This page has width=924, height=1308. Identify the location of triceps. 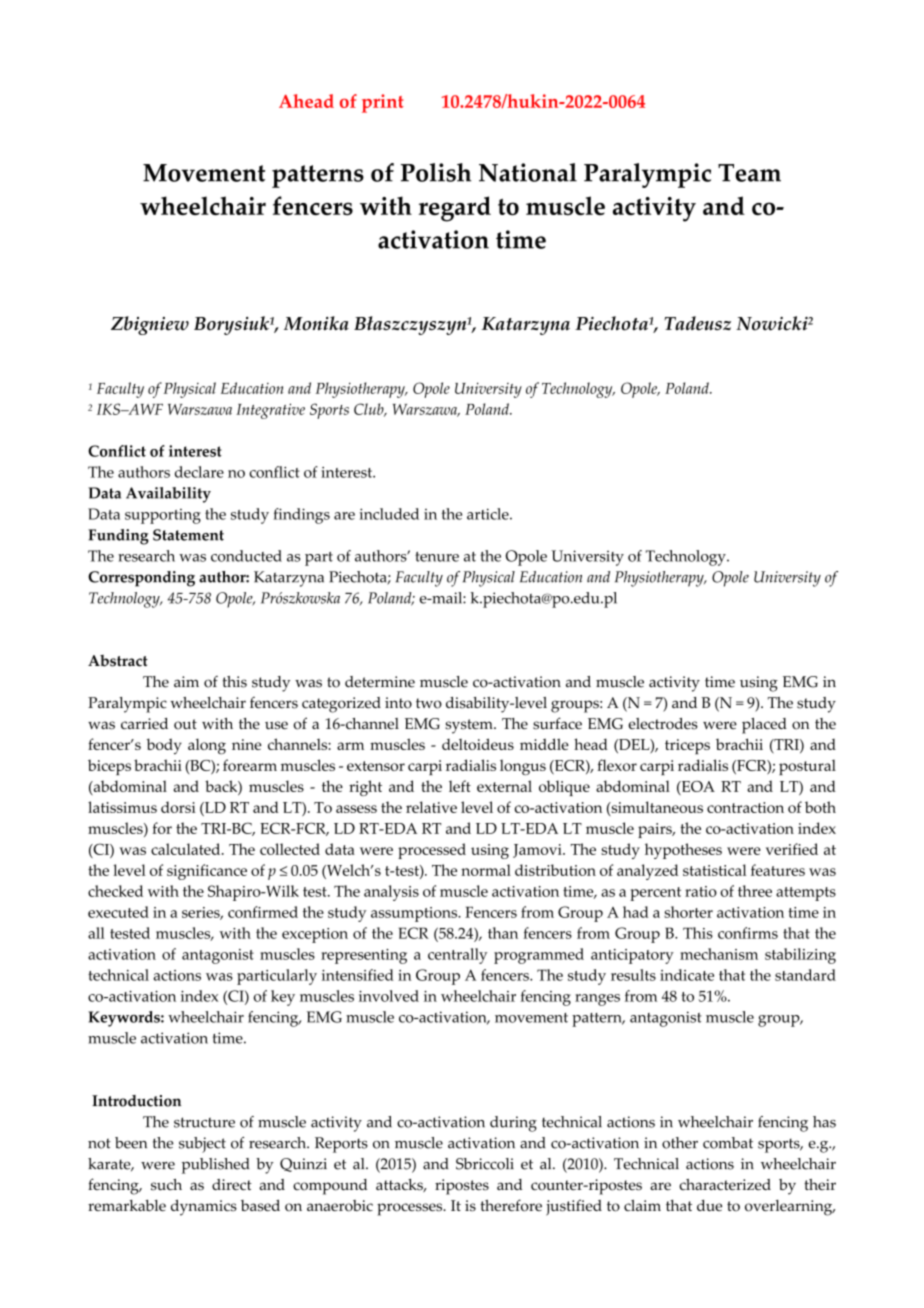
(687, 747).
